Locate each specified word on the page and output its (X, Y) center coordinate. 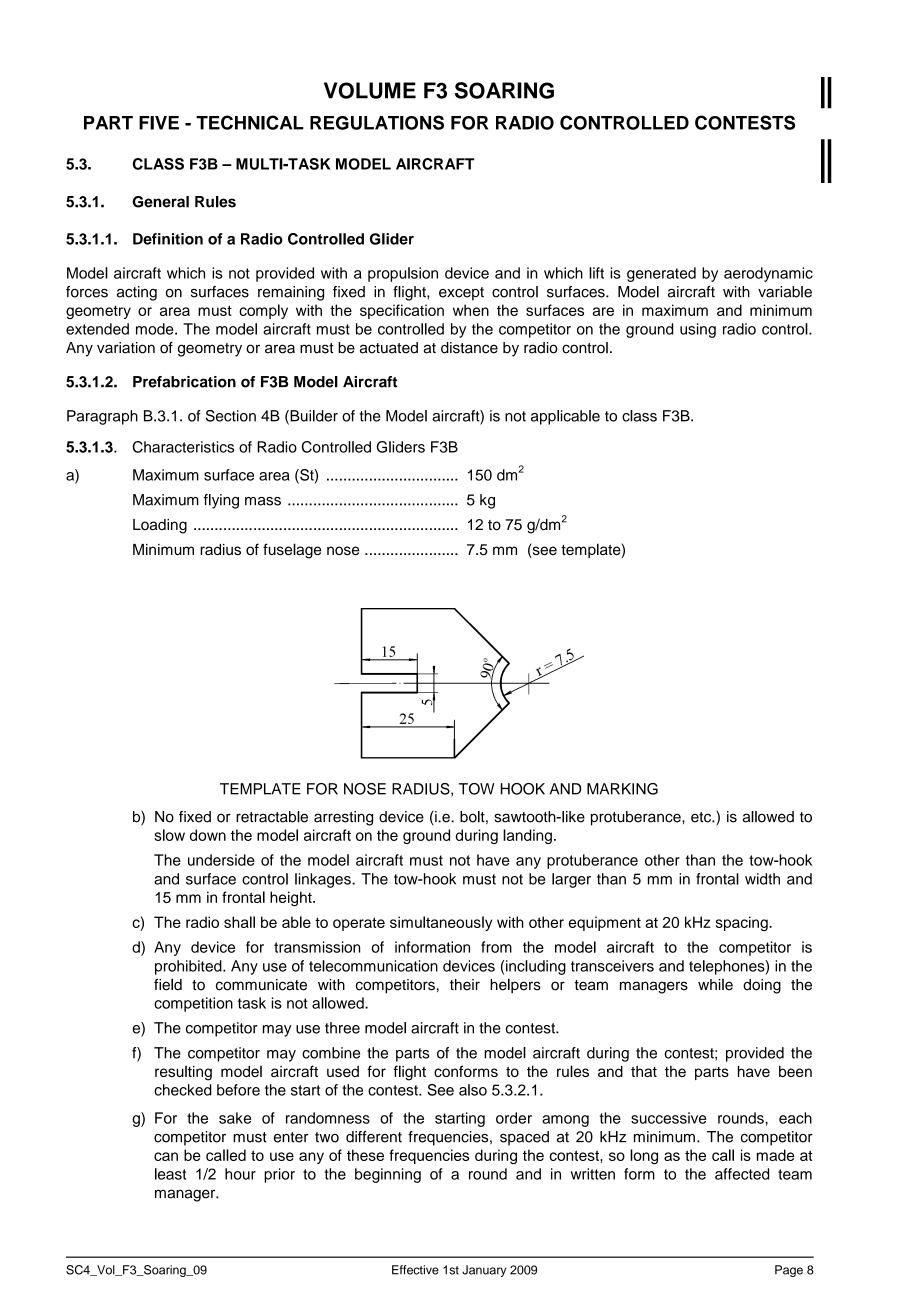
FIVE (159, 123)
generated (661, 274)
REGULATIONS (377, 122)
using (698, 330)
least (170, 1174)
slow (169, 835)
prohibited (189, 967)
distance (469, 348)
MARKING (622, 789)
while (715, 985)
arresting (343, 818)
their (465, 985)
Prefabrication (184, 382)
